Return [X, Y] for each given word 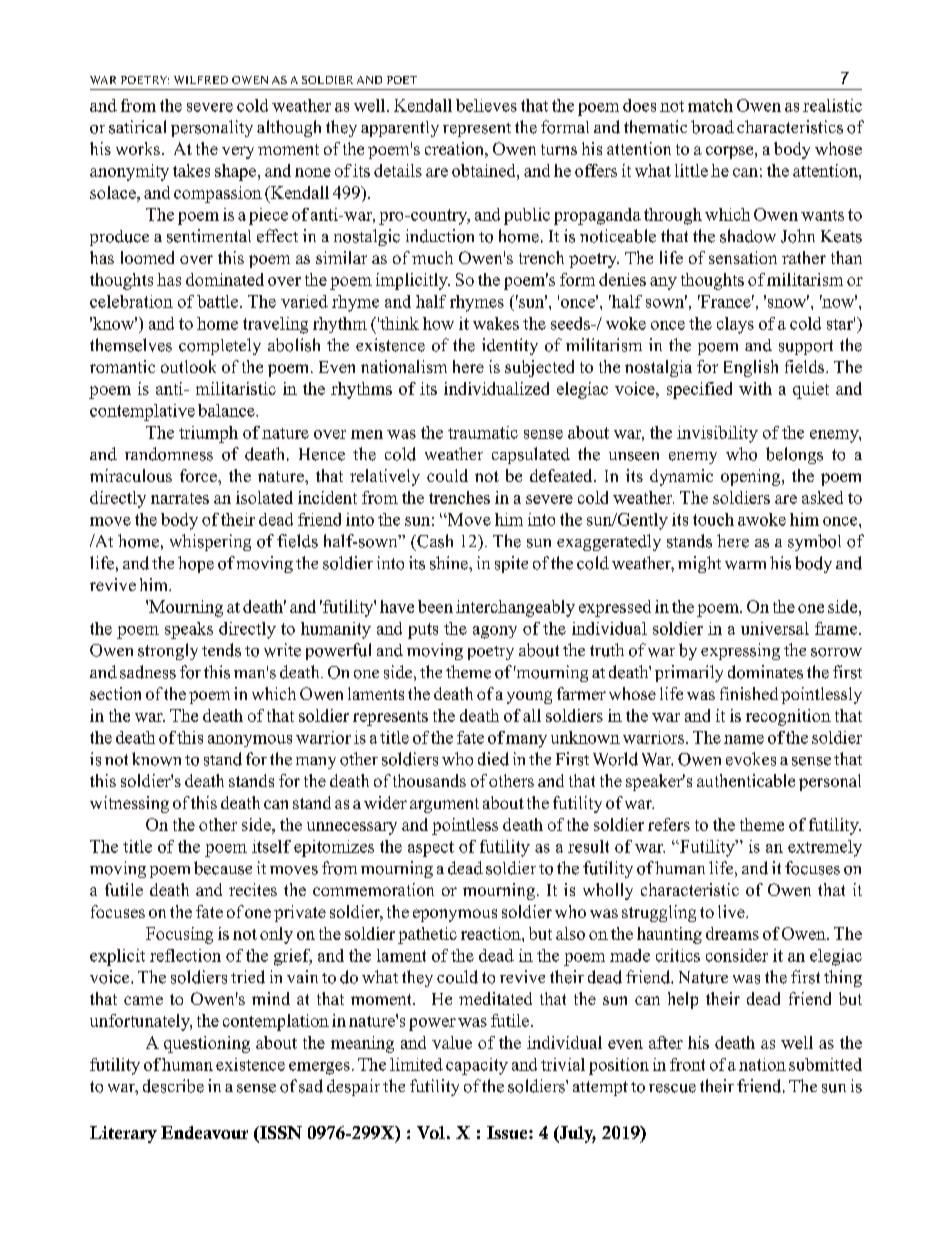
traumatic [483, 432]
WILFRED [201, 80]
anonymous [250, 741]
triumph [208, 434]
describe [173, 1086]
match [710, 105]
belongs [794, 455]
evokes [751, 759]
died [493, 759]
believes [486, 105]
